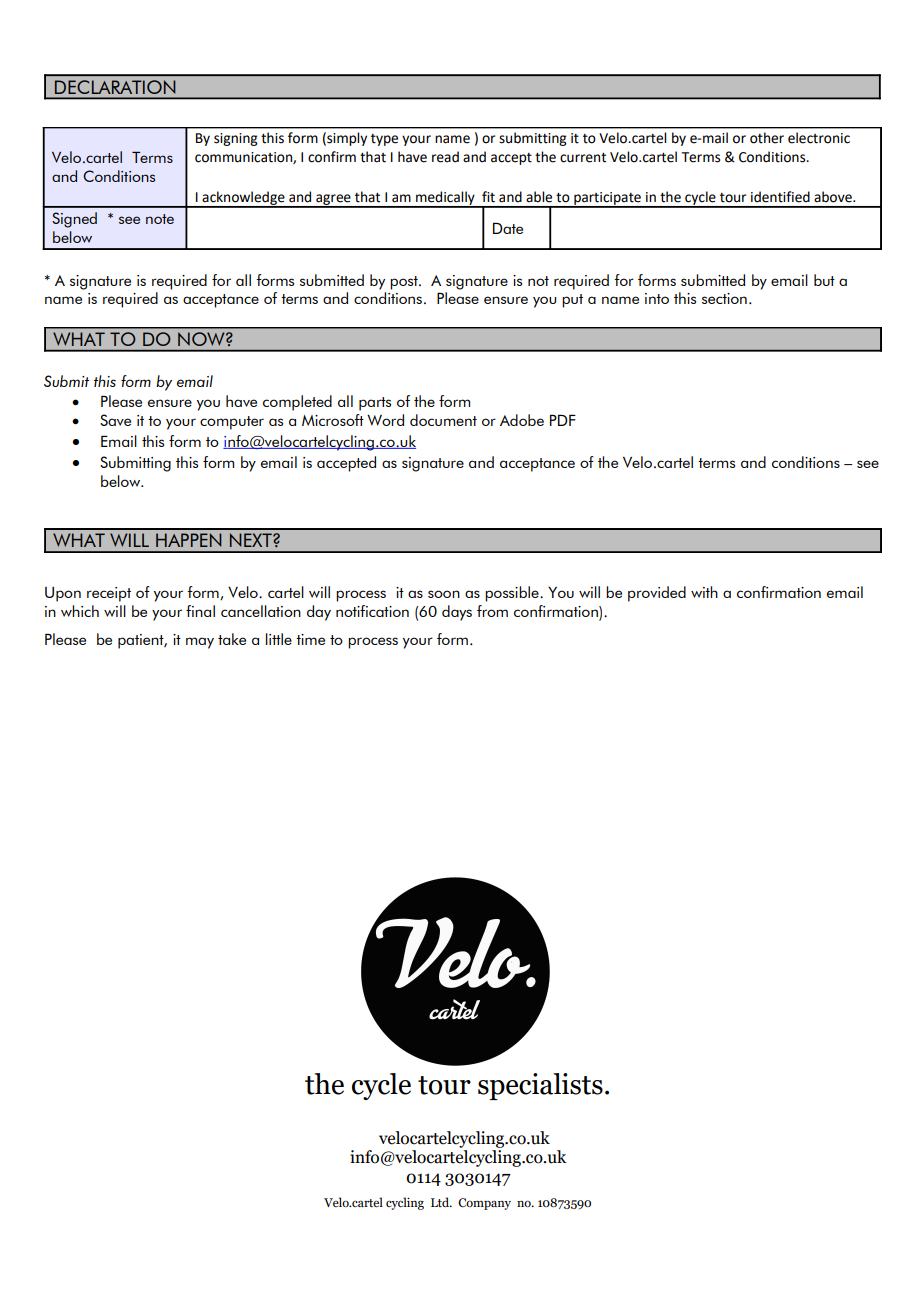 This screenshot has width=924, height=1308. What do you see at coordinates (657, 594) in the screenshot?
I see `provided` at bounding box center [657, 594].
